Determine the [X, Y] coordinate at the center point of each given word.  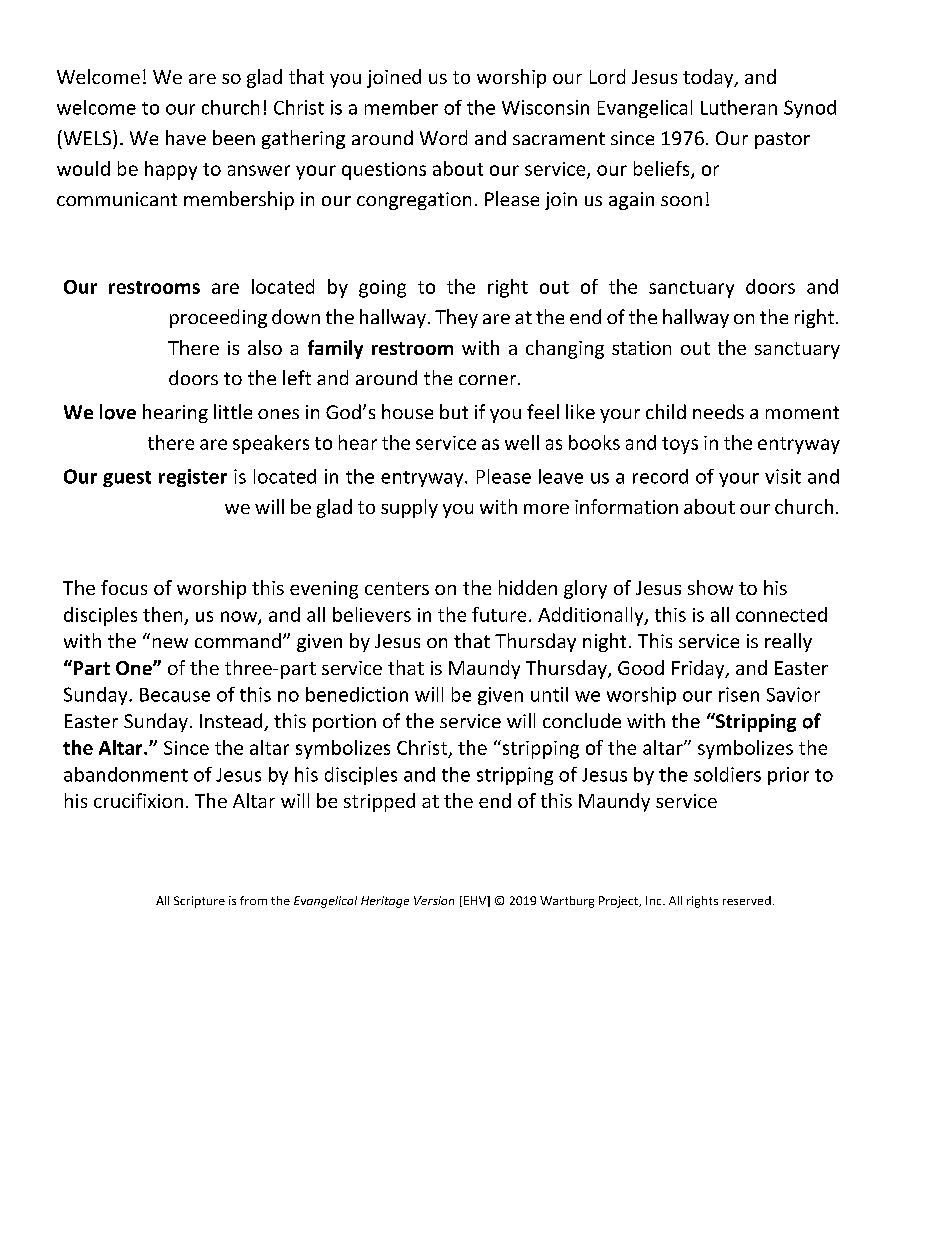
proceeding [218, 318]
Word [443, 137]
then [162, 614]
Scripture [199, 902]
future [499, 614]
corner [489, 380]
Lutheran [739, 107]
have [186, 137]
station [641, 348]
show [710, 587]
